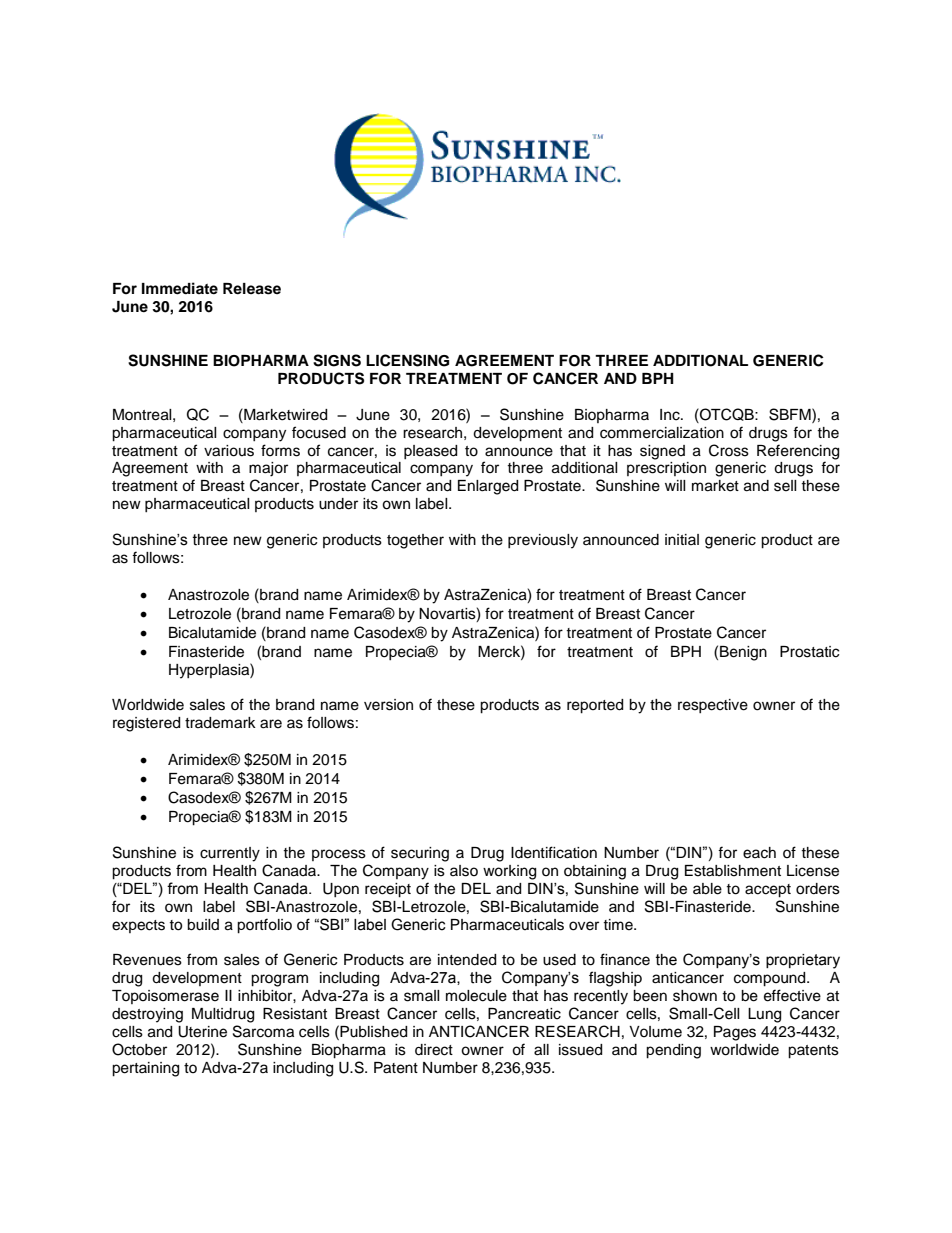 Image resolution: width=952 pixels, height=1233 pixels. What do you see at coordinates (220, 723) in the screenshot?
I see `trademark` at bounding box center [220, 723].
